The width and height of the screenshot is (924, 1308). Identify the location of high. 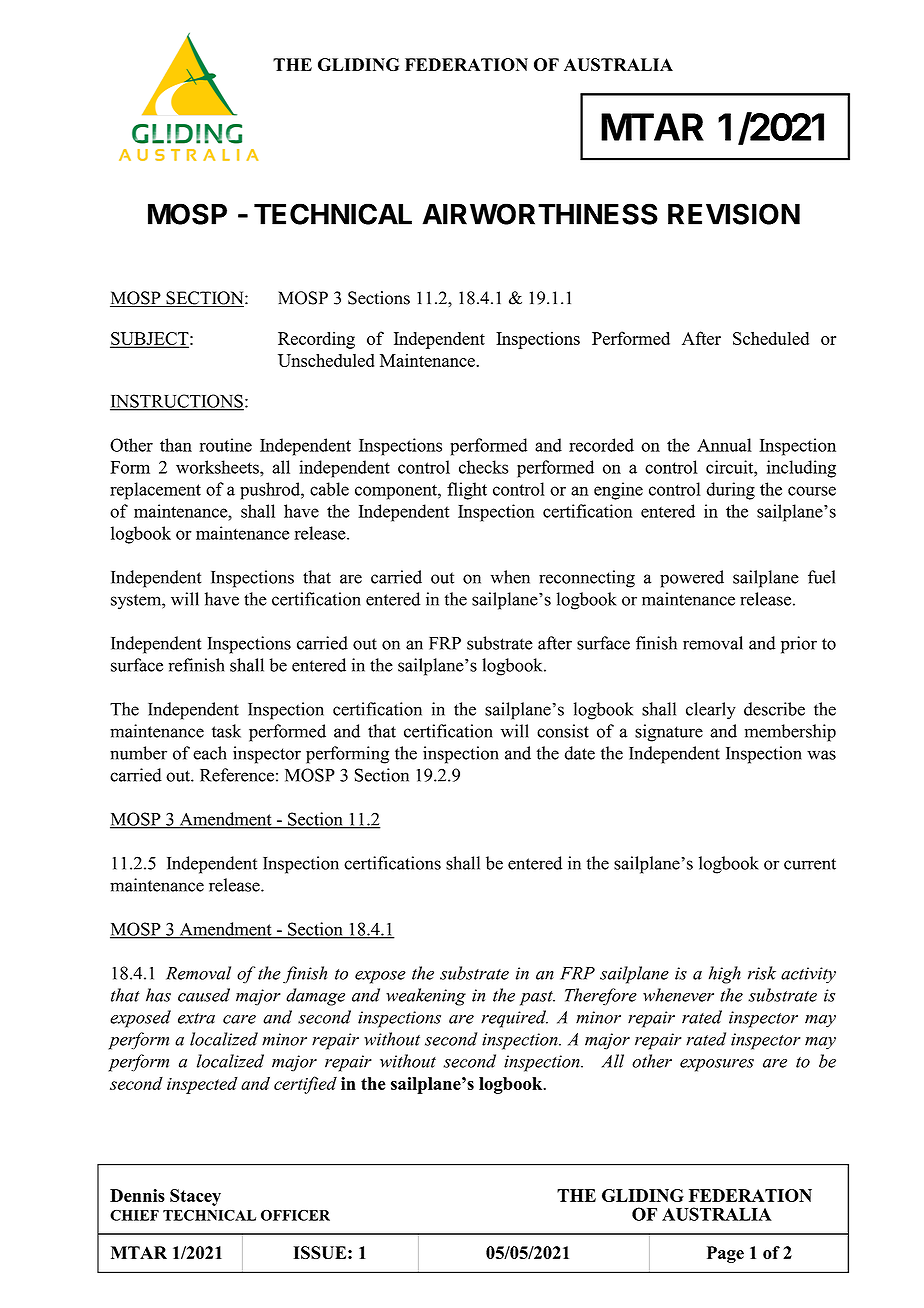
(725, 975).
